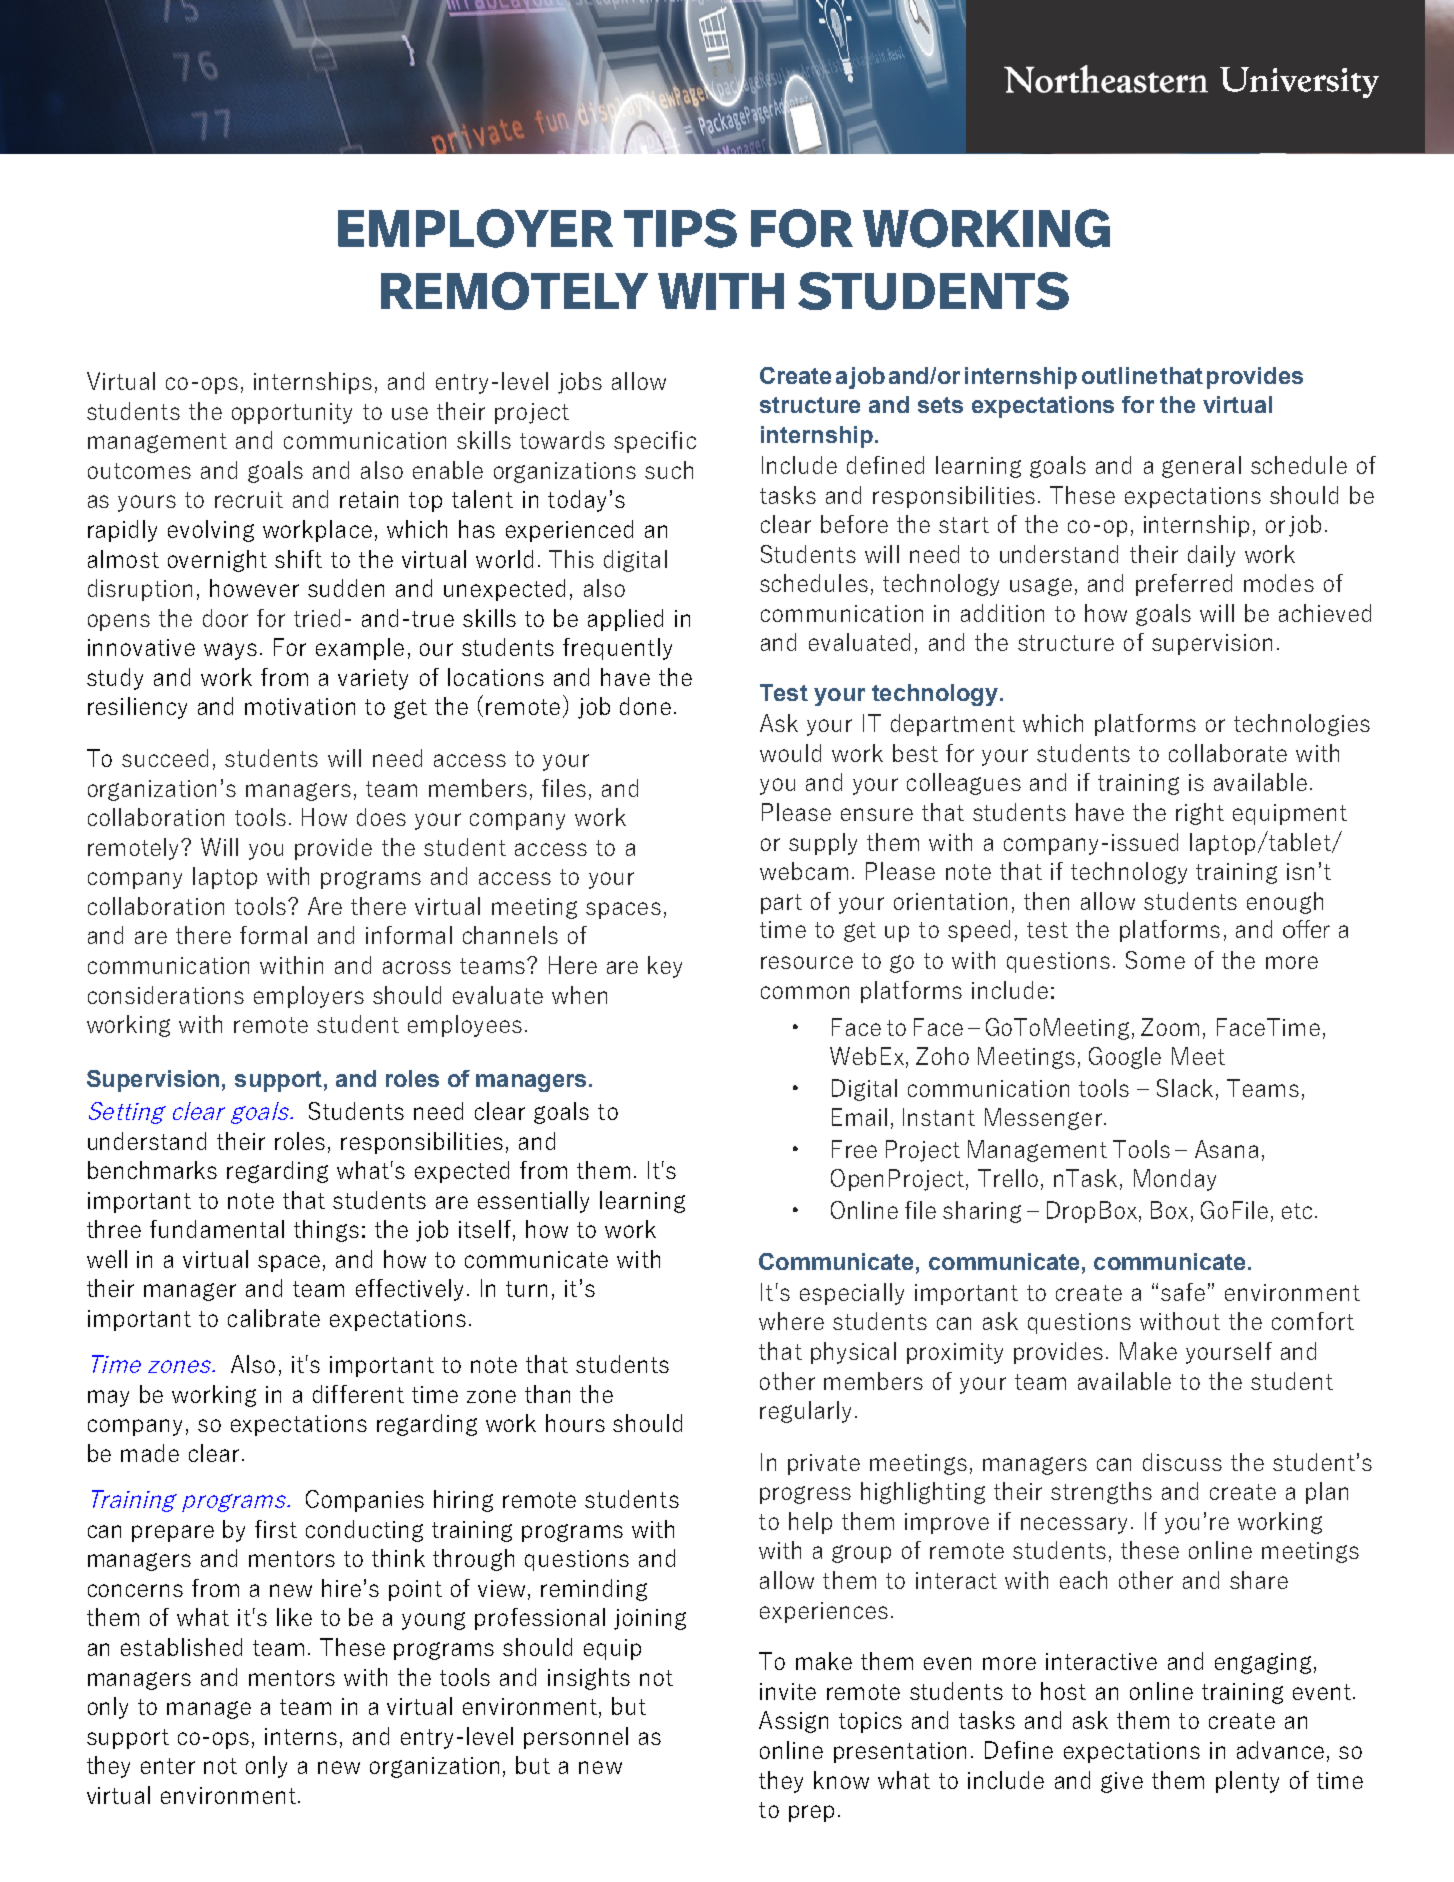  I want to click on applied, so click(625, 620).
